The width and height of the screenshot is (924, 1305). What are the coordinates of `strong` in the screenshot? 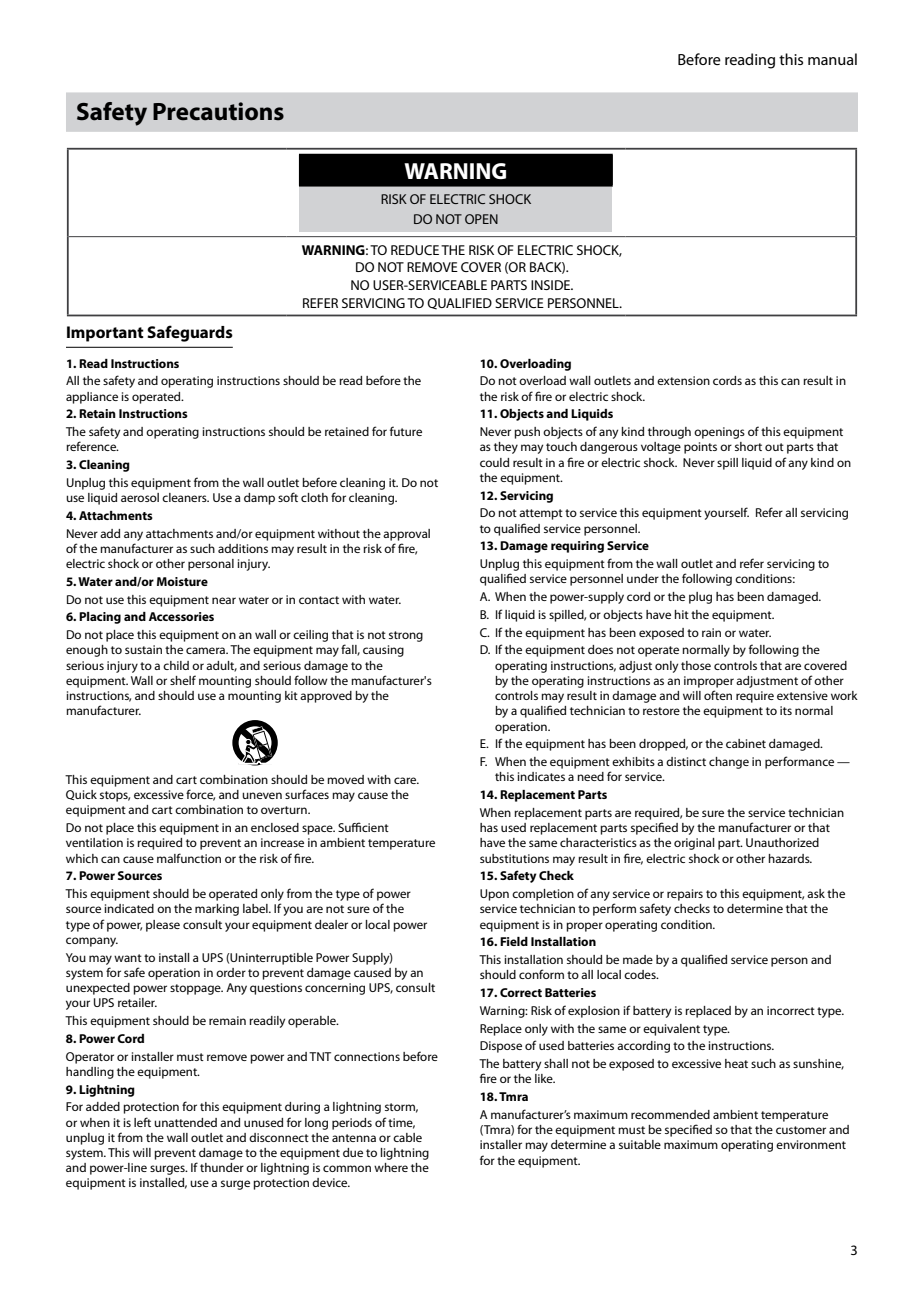 It's located at (406, 636).
